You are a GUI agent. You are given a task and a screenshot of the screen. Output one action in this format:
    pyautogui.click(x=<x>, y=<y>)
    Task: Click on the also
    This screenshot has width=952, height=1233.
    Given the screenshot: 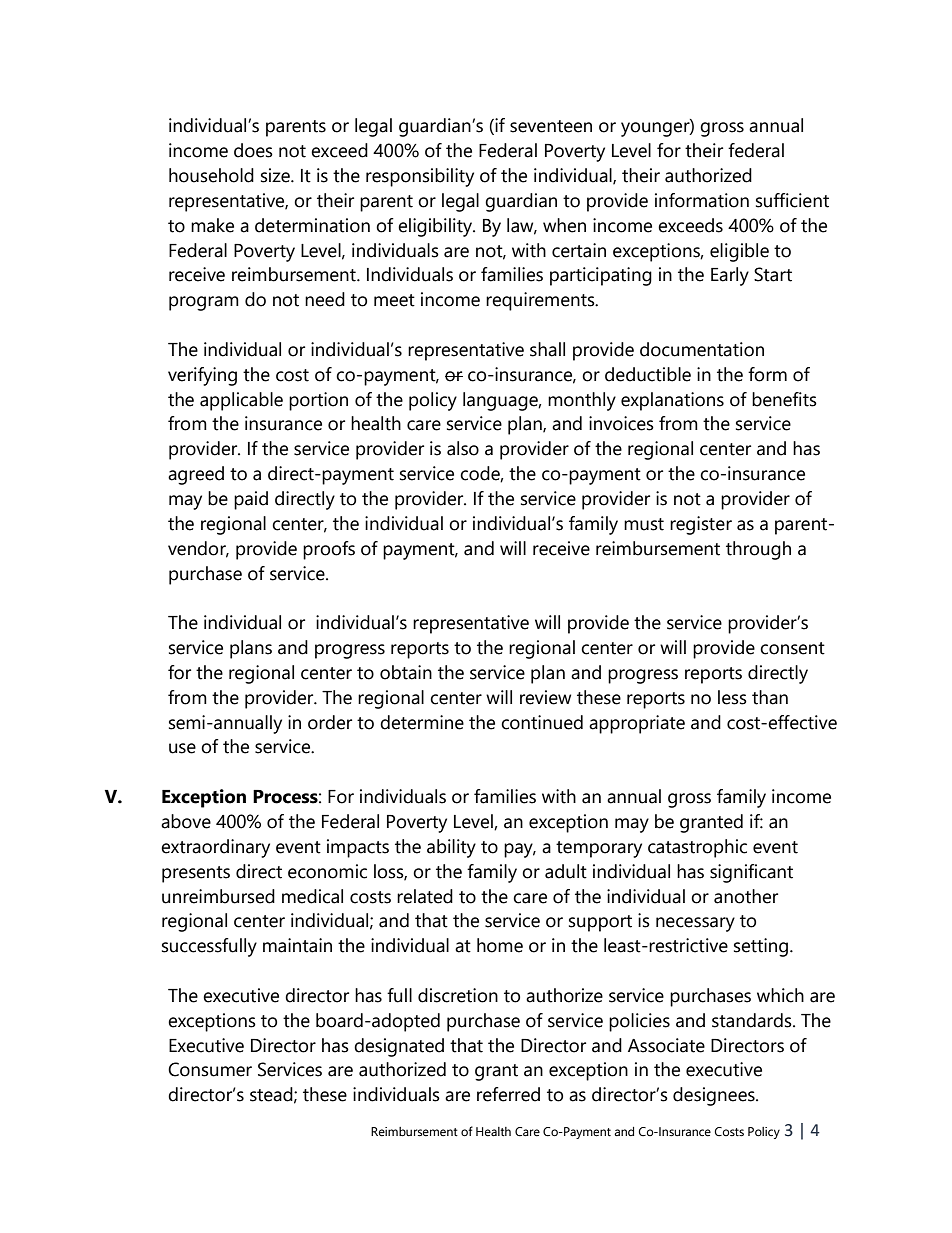 What is the action you would take?
    pyautogui.click(x=463, y=448)
